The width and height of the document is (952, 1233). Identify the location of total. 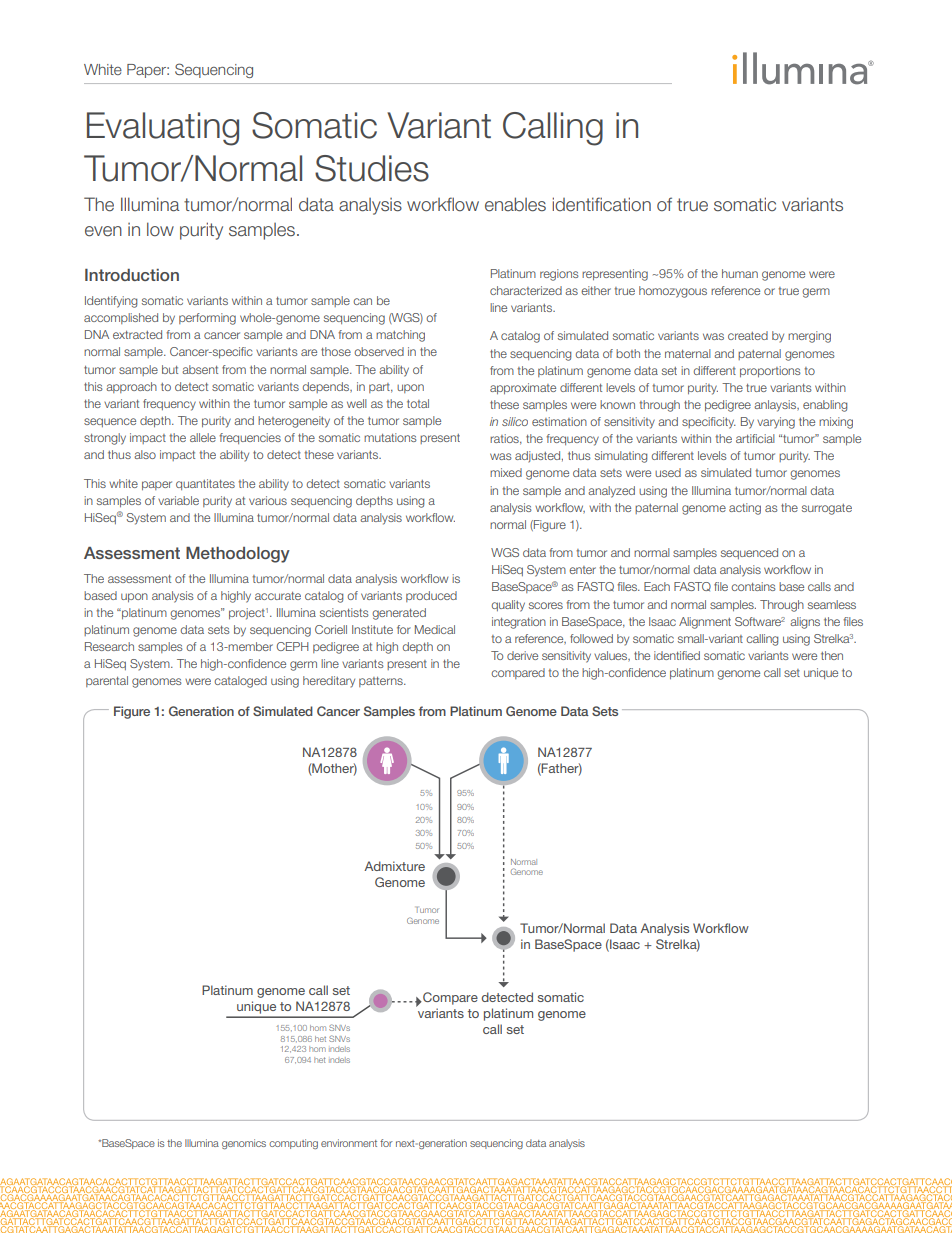
(418, 403).
